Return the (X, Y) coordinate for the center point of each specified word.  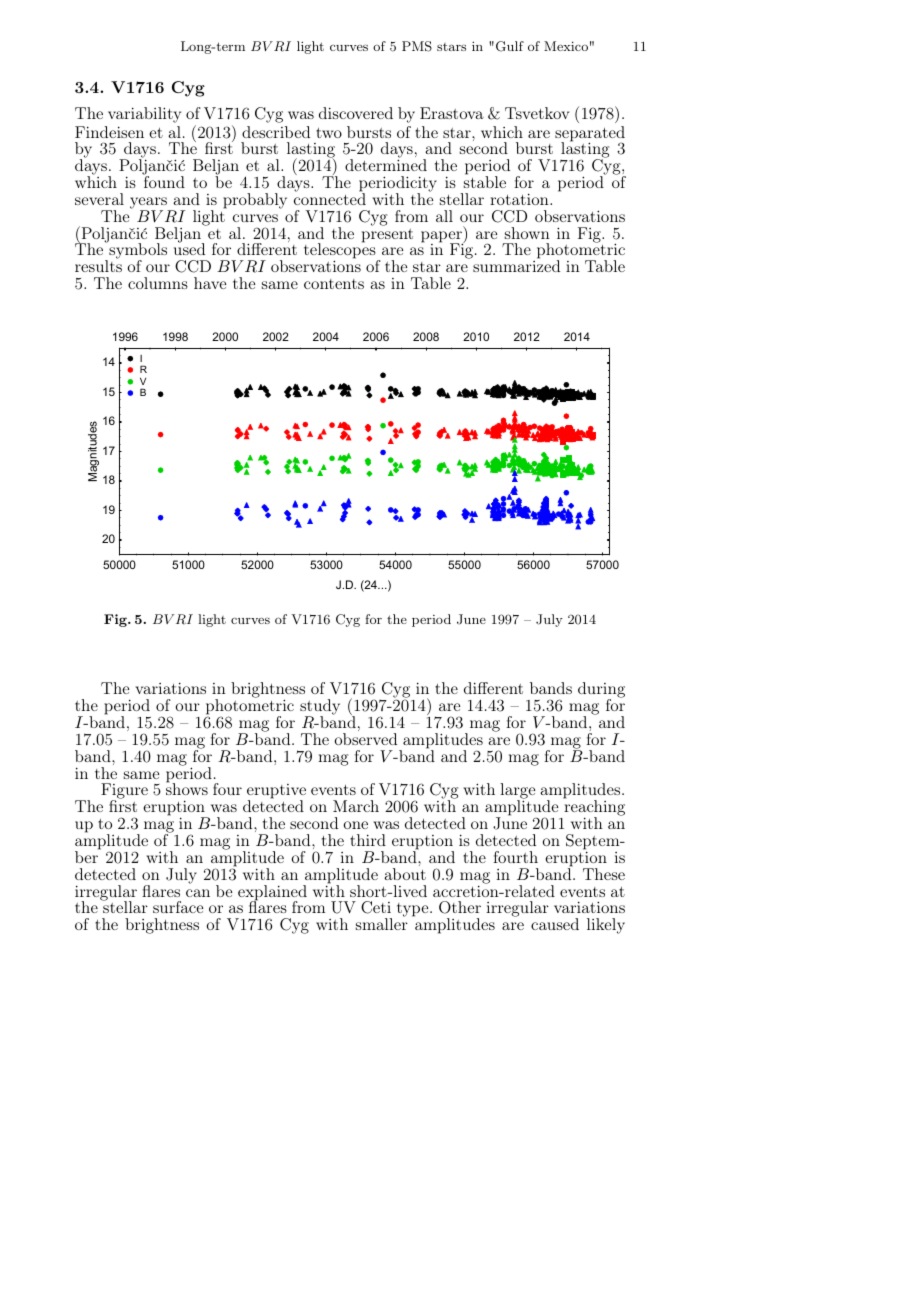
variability (144, 115)
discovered (356, 113)
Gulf (510, 46)
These (604, 874)
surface (178, 907)
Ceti (376, 907)
